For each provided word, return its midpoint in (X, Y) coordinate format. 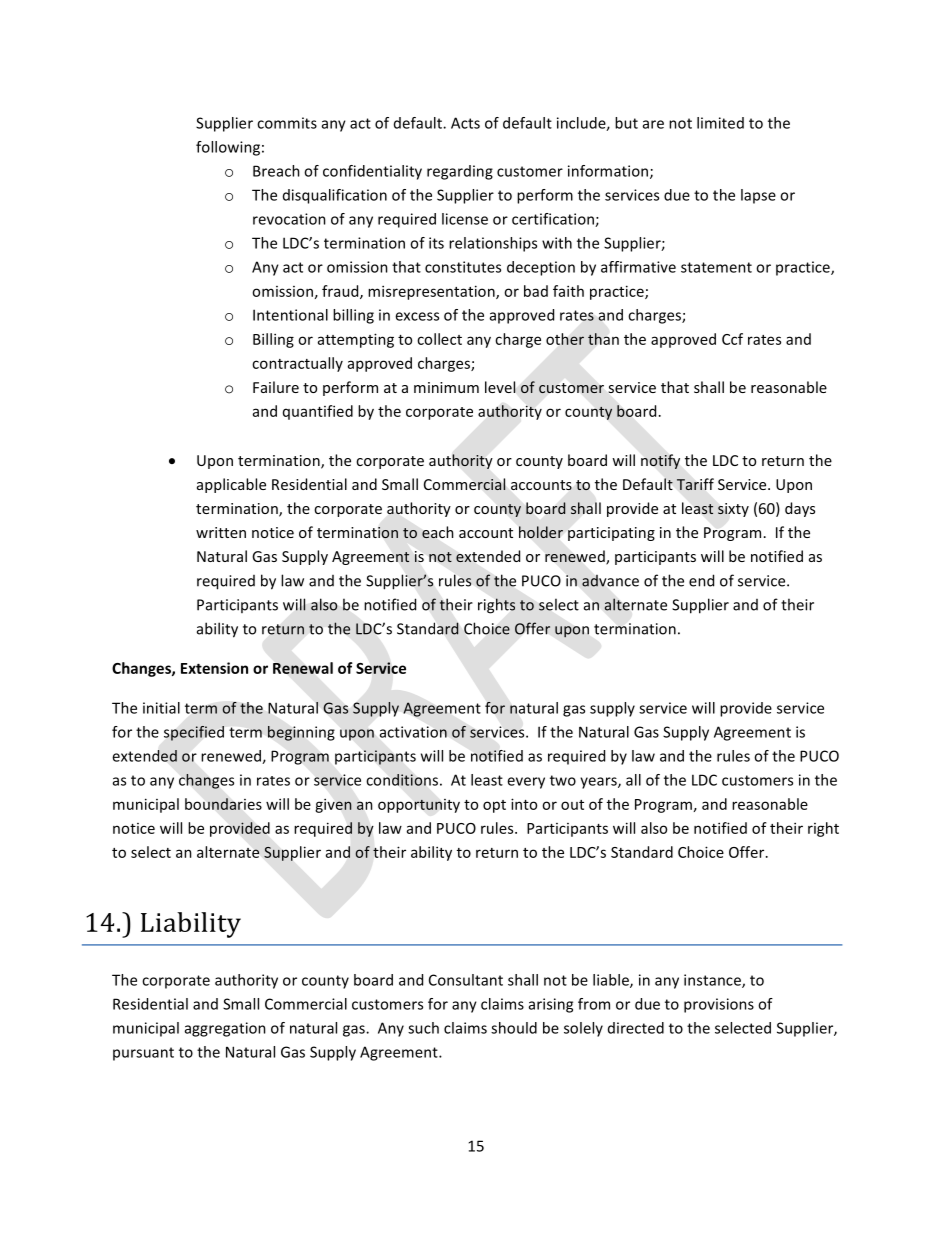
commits (287, 123)
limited (720, 123)
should (514, 1028)
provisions (719, 1005)
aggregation (225, 1029)
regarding (460, 172)
